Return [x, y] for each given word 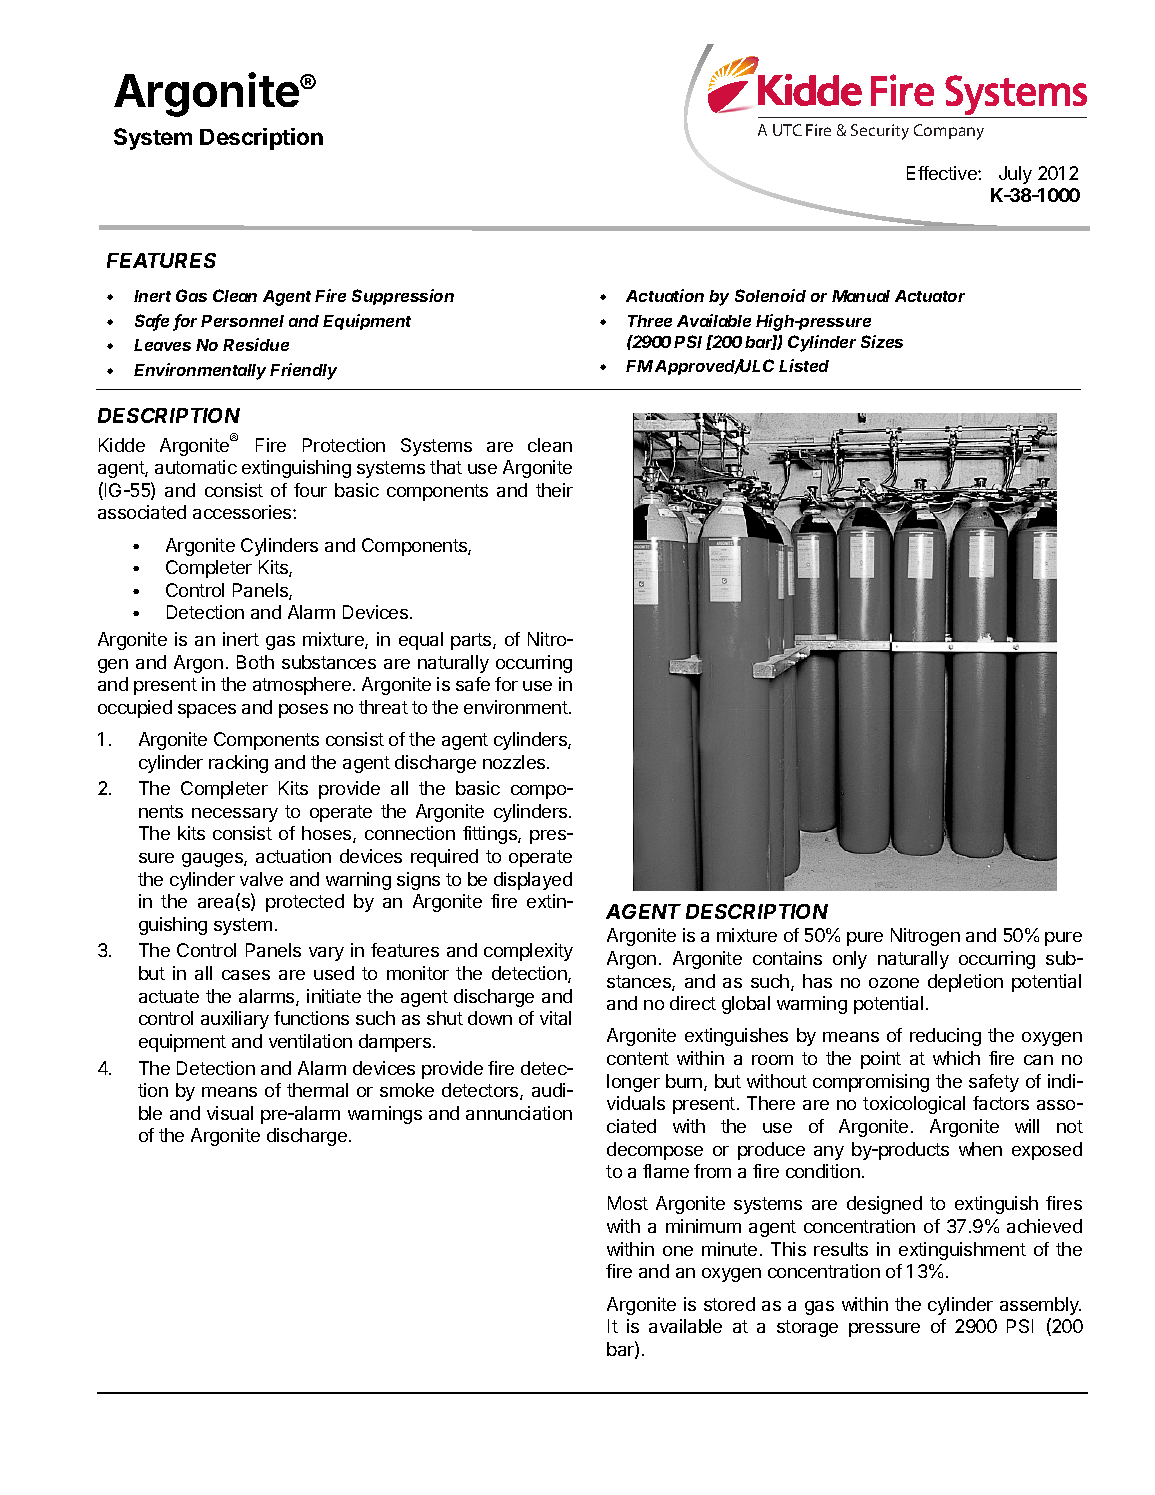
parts [472, 641]
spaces [207, 711]
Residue [256, 344]
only [850, 960]
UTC [787, 130]
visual [230, 1113]
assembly [1040, 1306]
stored [729, 1304]
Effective [943, 173]
